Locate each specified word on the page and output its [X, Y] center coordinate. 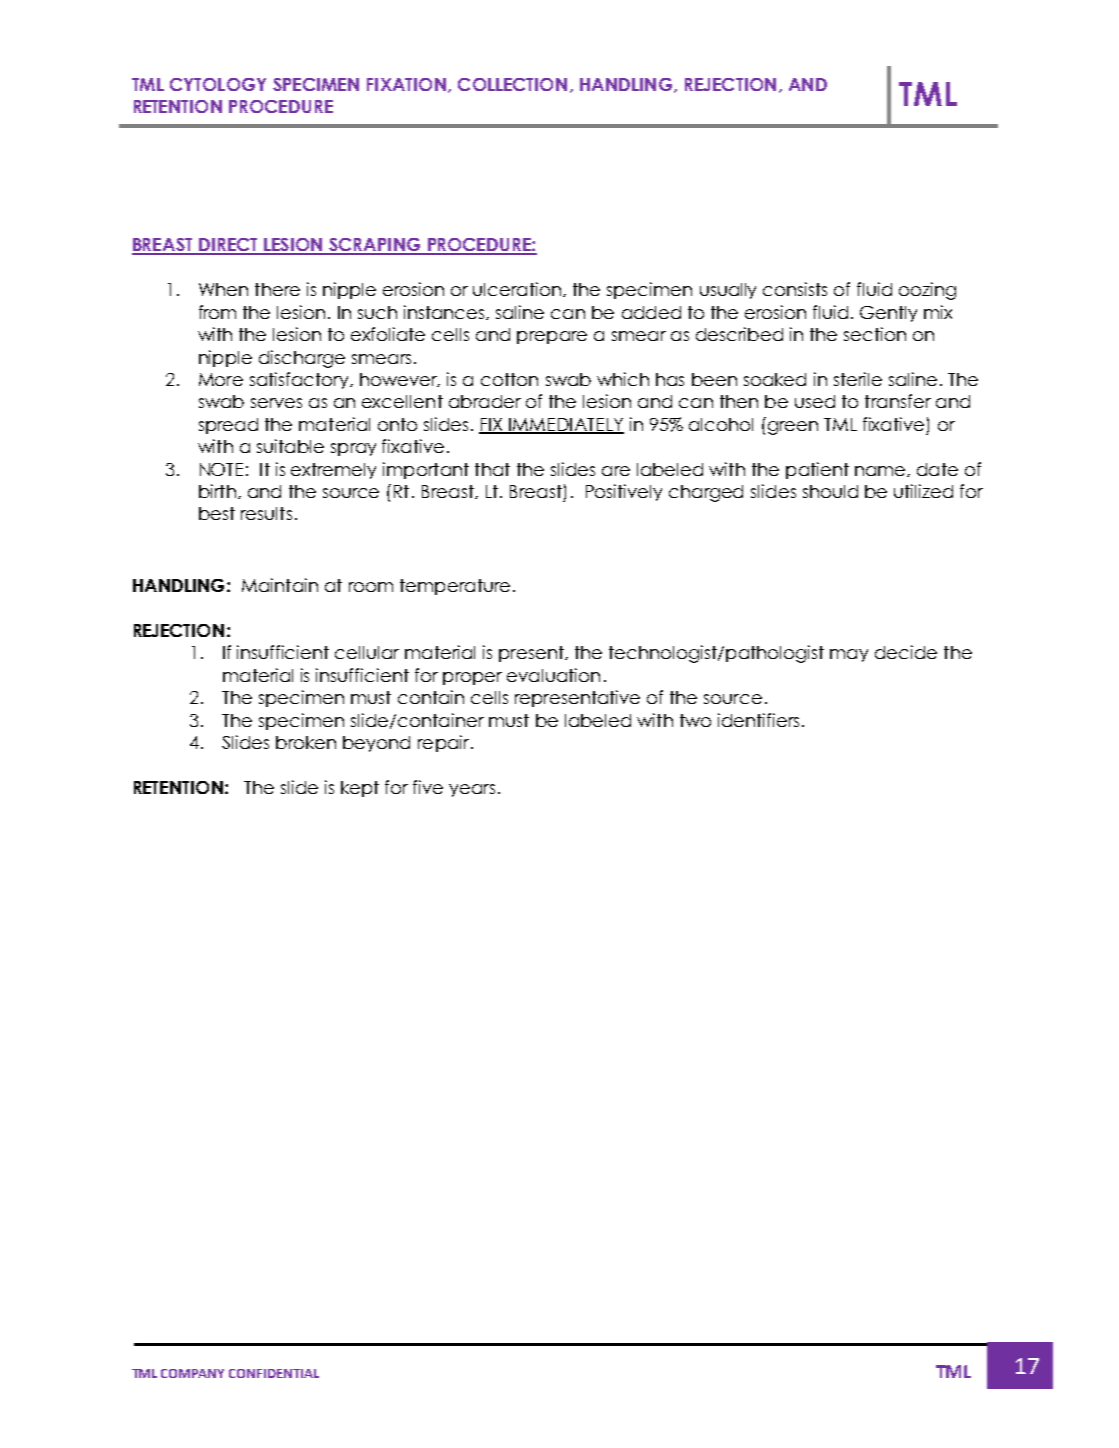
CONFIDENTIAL [274, 1373]
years [472, 790]
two [695, 720]
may [849, 655]
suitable [290, 446]
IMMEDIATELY [565, 425]
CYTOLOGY [218, 84]
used [815, 401]
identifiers [758, 720]
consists [795, 289]
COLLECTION [512, 84]
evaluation [553, 675]
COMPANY [192, 1373]
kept [360, 789]
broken [306, 742]
